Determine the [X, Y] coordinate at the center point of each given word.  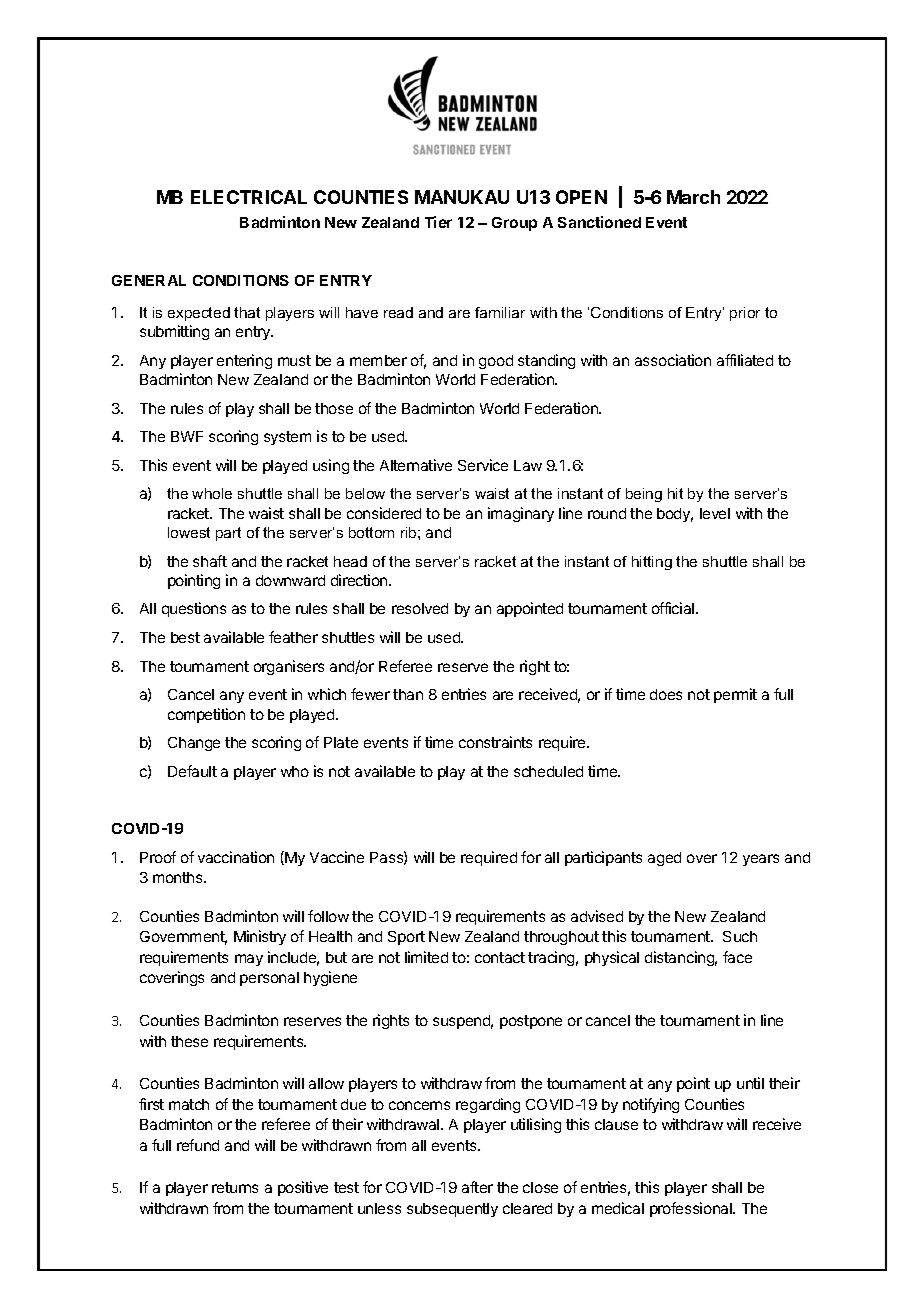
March [693, 197]
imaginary [521, 514]
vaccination [236, 857]
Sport [406, 938]
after [477, 1187]
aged [664, 859]
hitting [652, 563]
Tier [438, 222]
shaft [210, 561]
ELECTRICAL [249, 197]
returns [235, 1187]
